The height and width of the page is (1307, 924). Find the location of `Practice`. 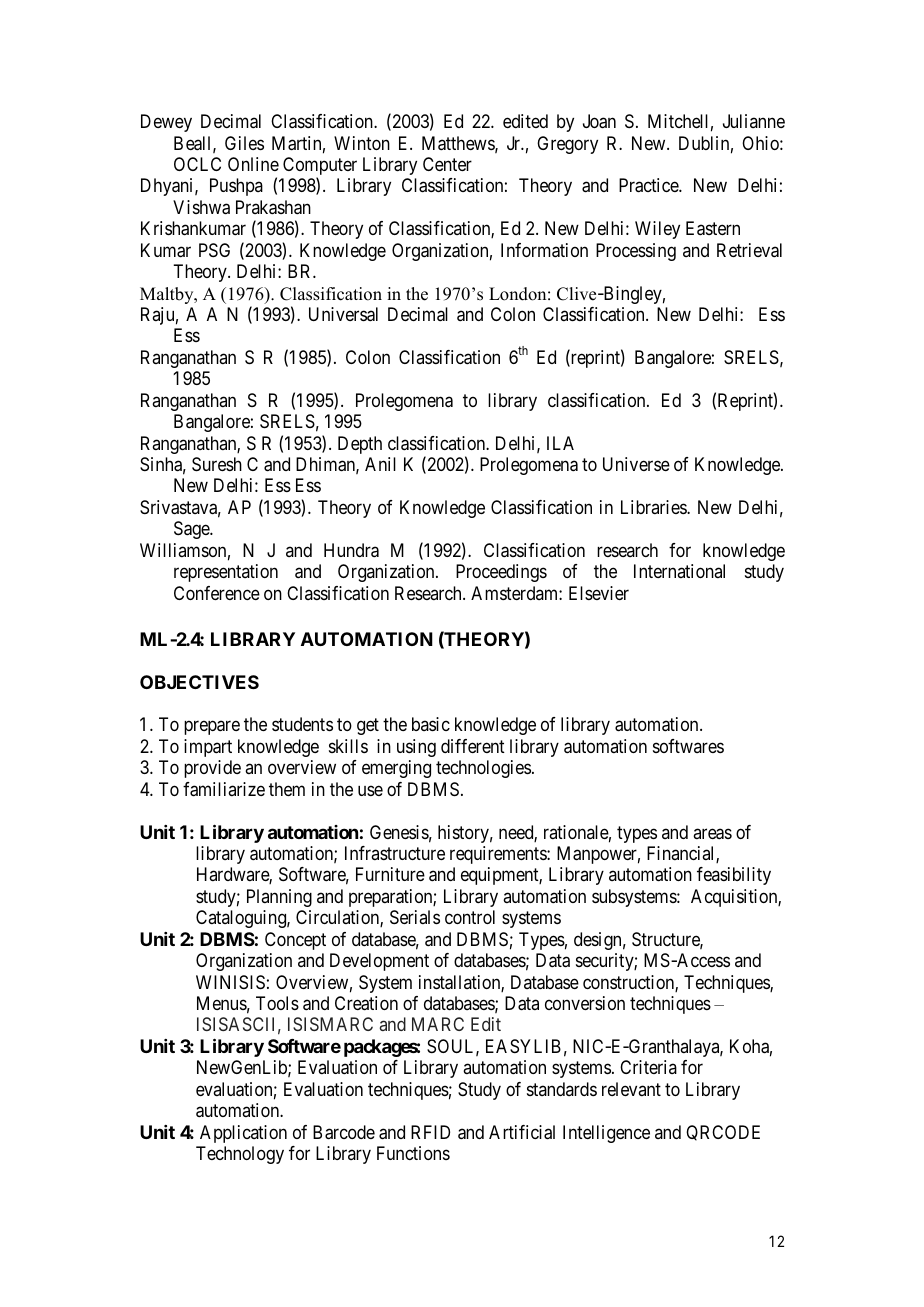

Practice is located at coordinates (649, 185).
